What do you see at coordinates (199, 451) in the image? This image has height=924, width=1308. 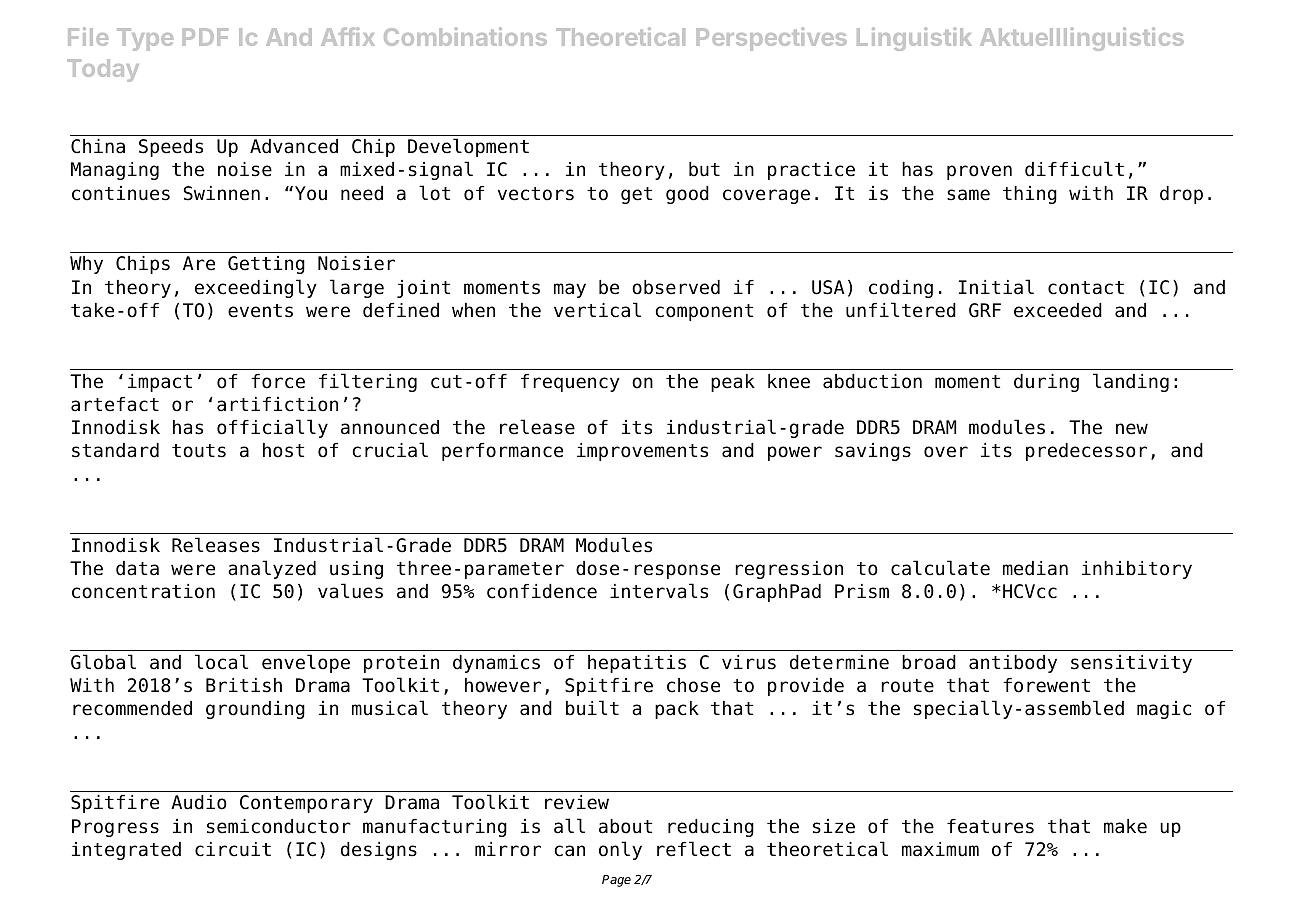 I see `touts` at bounding box center [199, 451].
